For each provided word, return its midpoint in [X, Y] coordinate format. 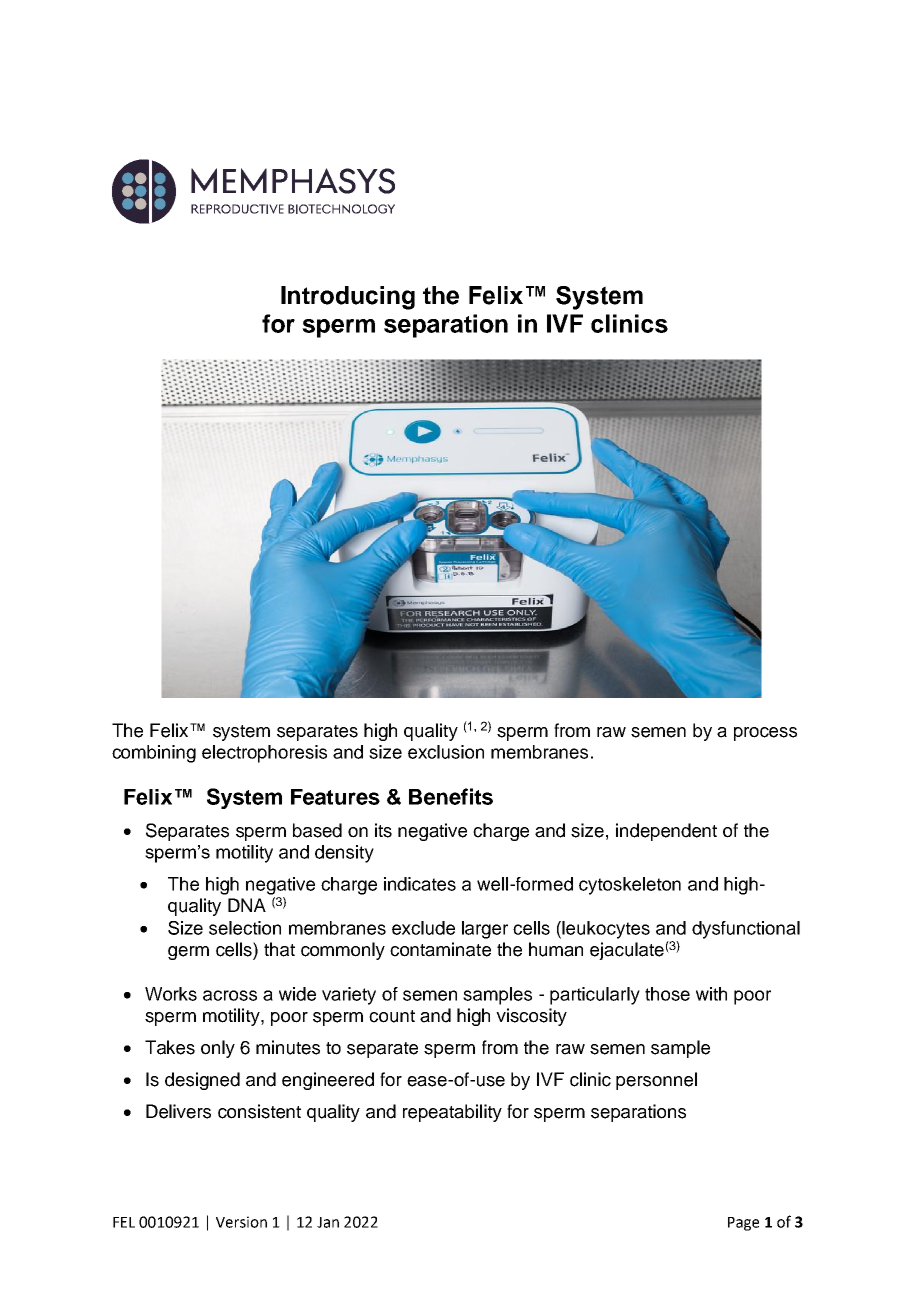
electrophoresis [264, 754]
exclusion [446, 752]
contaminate [440, 949]
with [711, 994]
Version [241, 1222]
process [765, 734]
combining [154, 754]
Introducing [348, 298]
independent [666, 832]
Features [335, 797]
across [230, 995]
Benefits [451, 796]
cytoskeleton [630, 886]
